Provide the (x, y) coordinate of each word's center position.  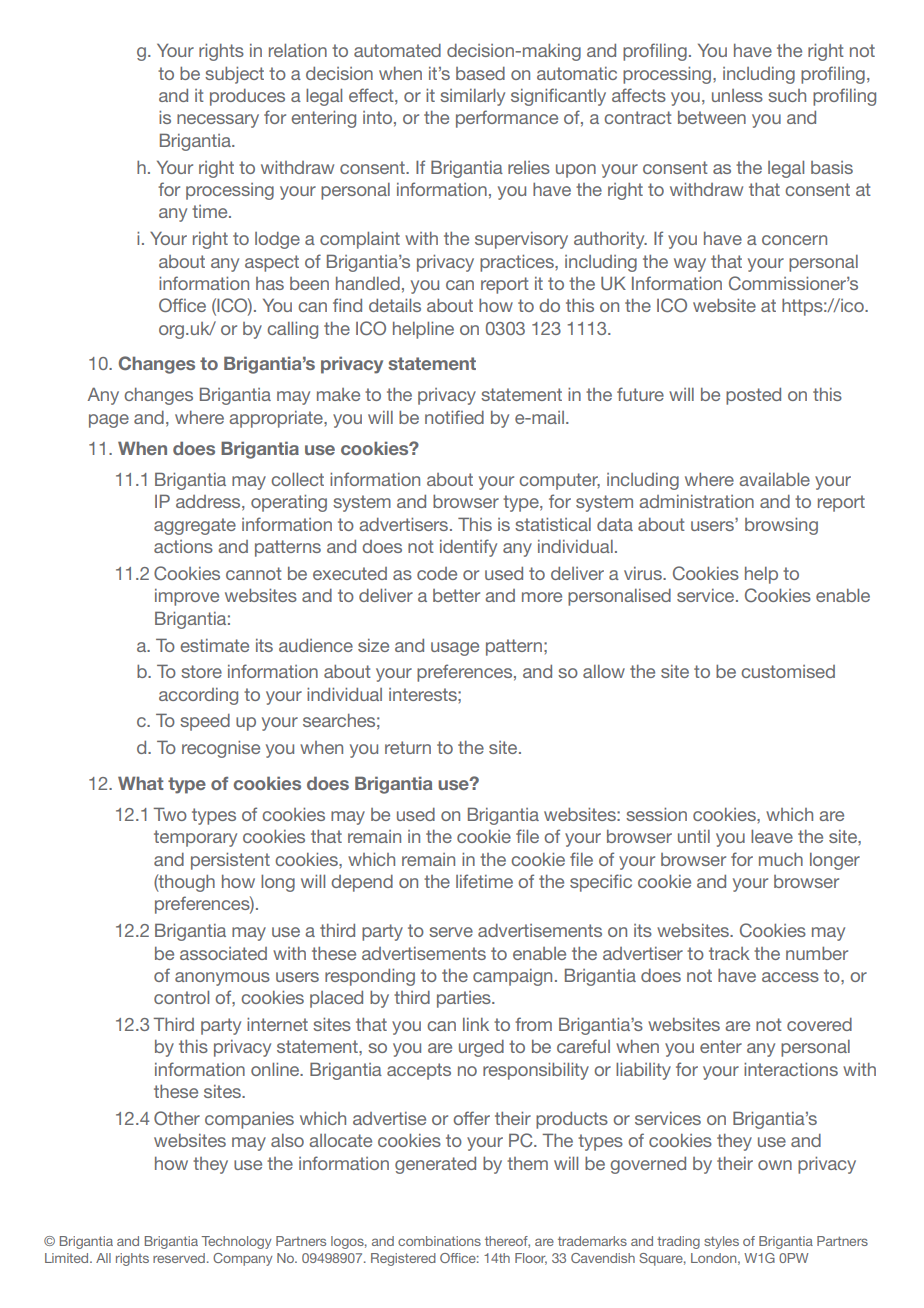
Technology (236, 1242)
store (201, 671)
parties (465, 999)
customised (788, 671)
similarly (472, 97)
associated (223, 953)
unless (737, 95)
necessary (218, 121)
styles (721, 1242)
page (109, 421)
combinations (439, 1241)
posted (753, 396)
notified (454, 417)
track (729, 953)
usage (455, 649)
